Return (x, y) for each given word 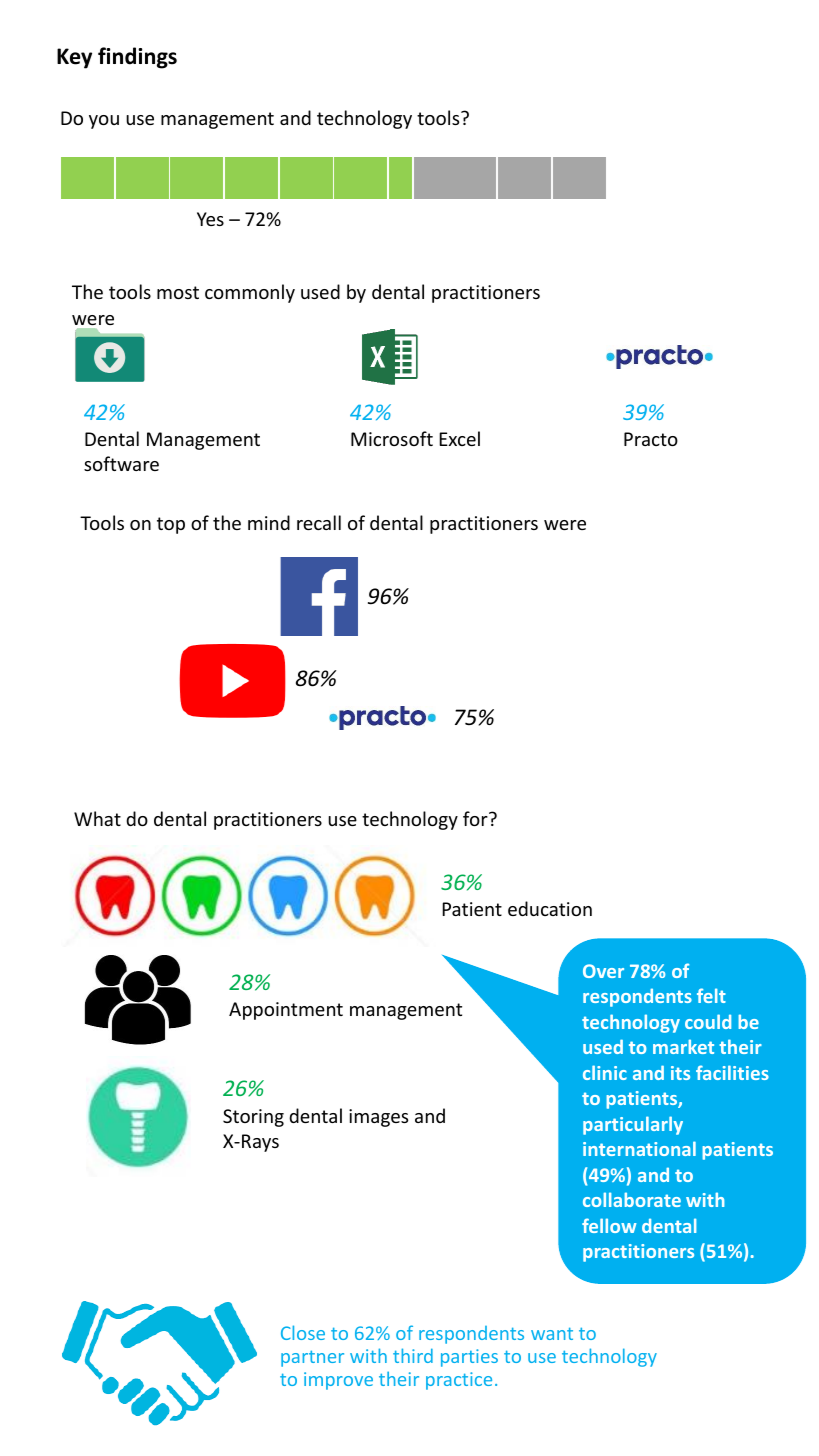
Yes (210, 219)
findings (137, 58)
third (413, 1355)
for (476, 818)
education (550, 908)
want (552, 1333)
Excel (459, 438)
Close (303, 1332)
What (97, 818)
